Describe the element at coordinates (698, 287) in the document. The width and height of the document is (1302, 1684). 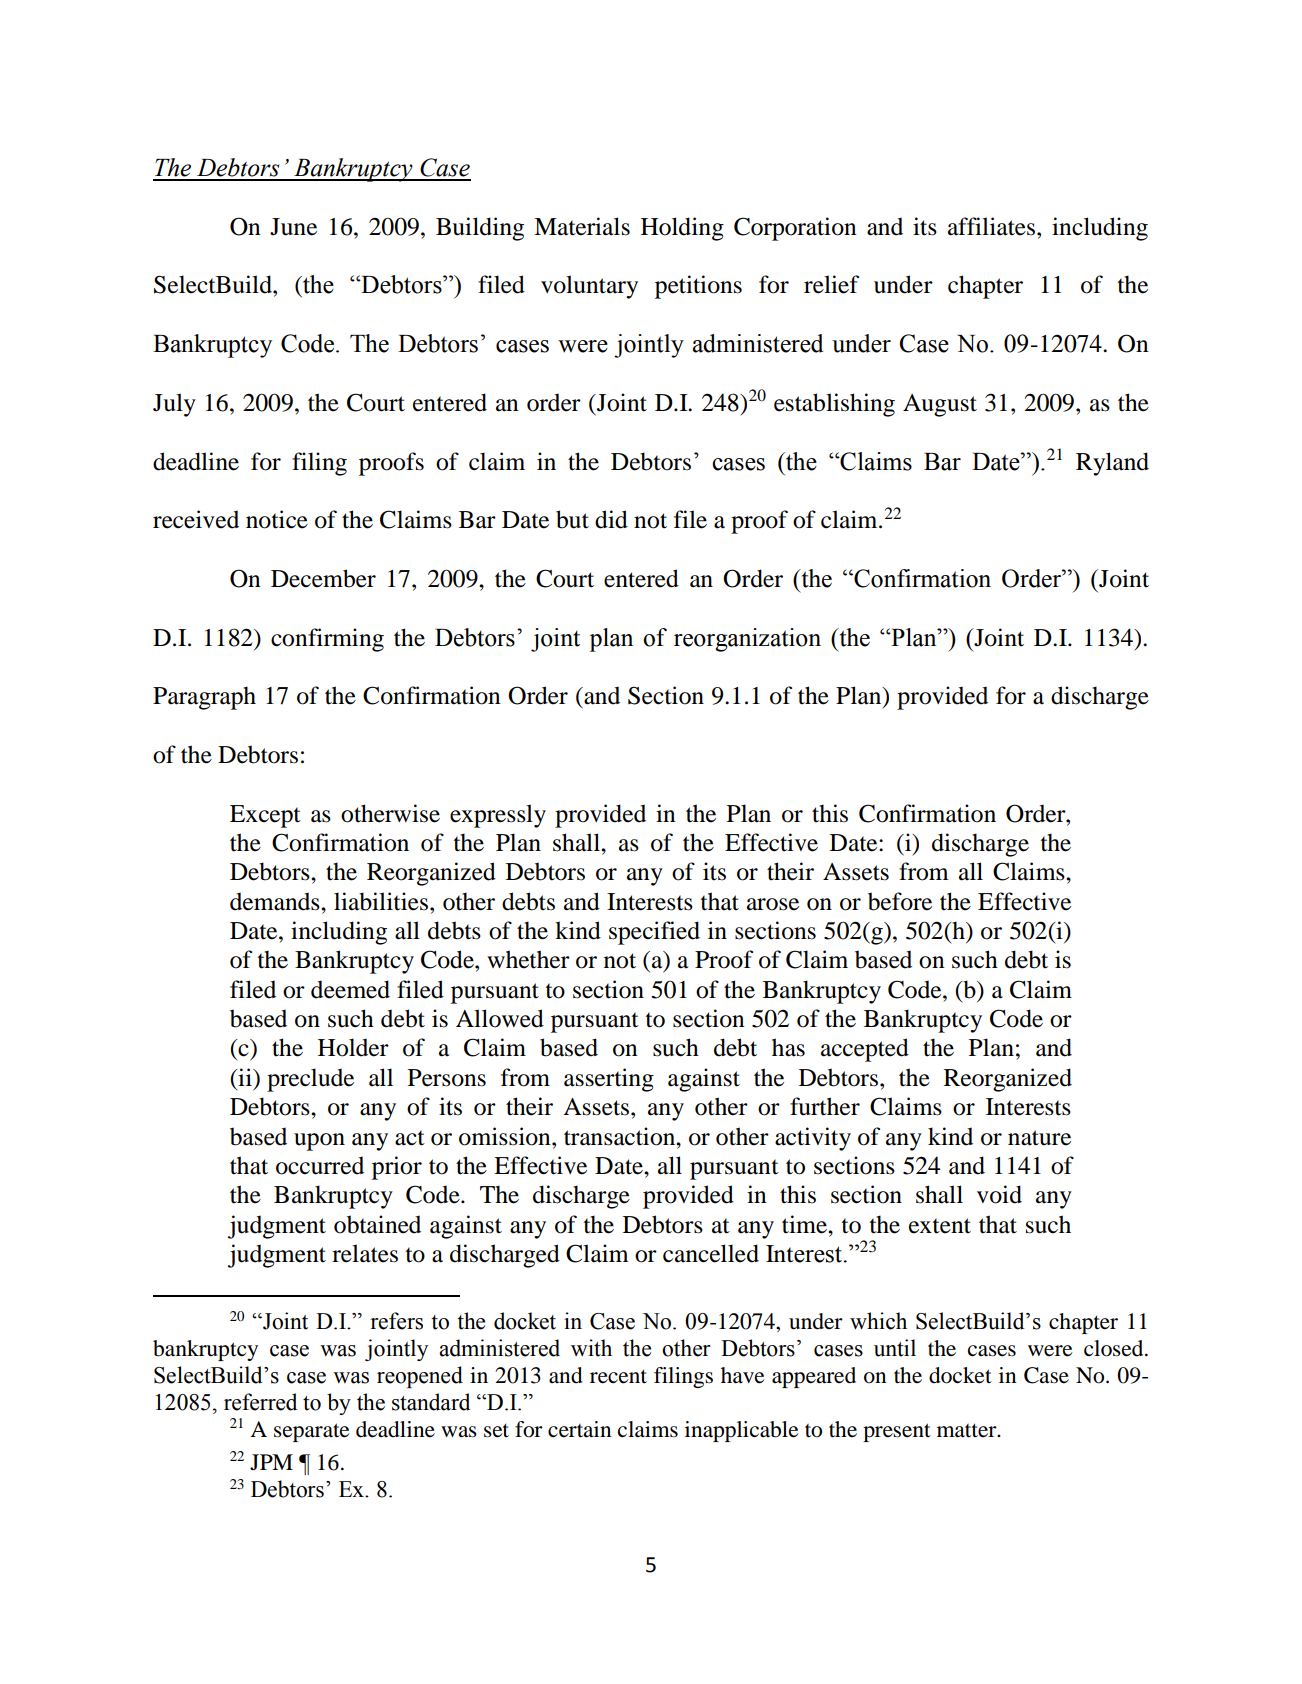
I see `petitions` at that location.
